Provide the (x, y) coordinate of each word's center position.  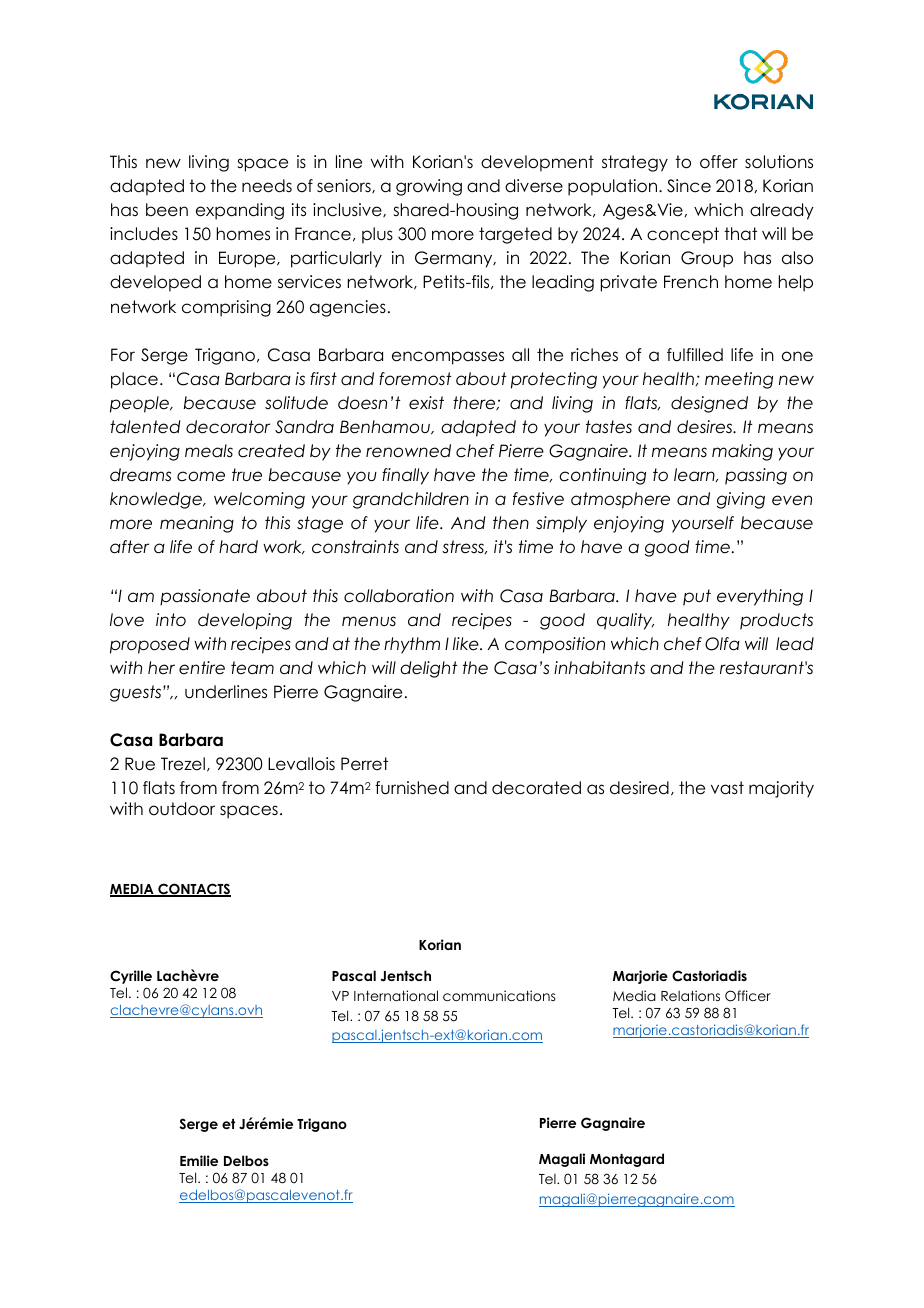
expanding (240, 211)
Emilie (199, 1160)
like (467, 644)
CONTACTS (193, 890)
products (776, 621)
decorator (228, 427)
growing (429, 187)
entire (202, 668)
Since (689, 186)
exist (426, 403)
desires (706, 427)
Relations (690, 995)
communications (499, 995)
